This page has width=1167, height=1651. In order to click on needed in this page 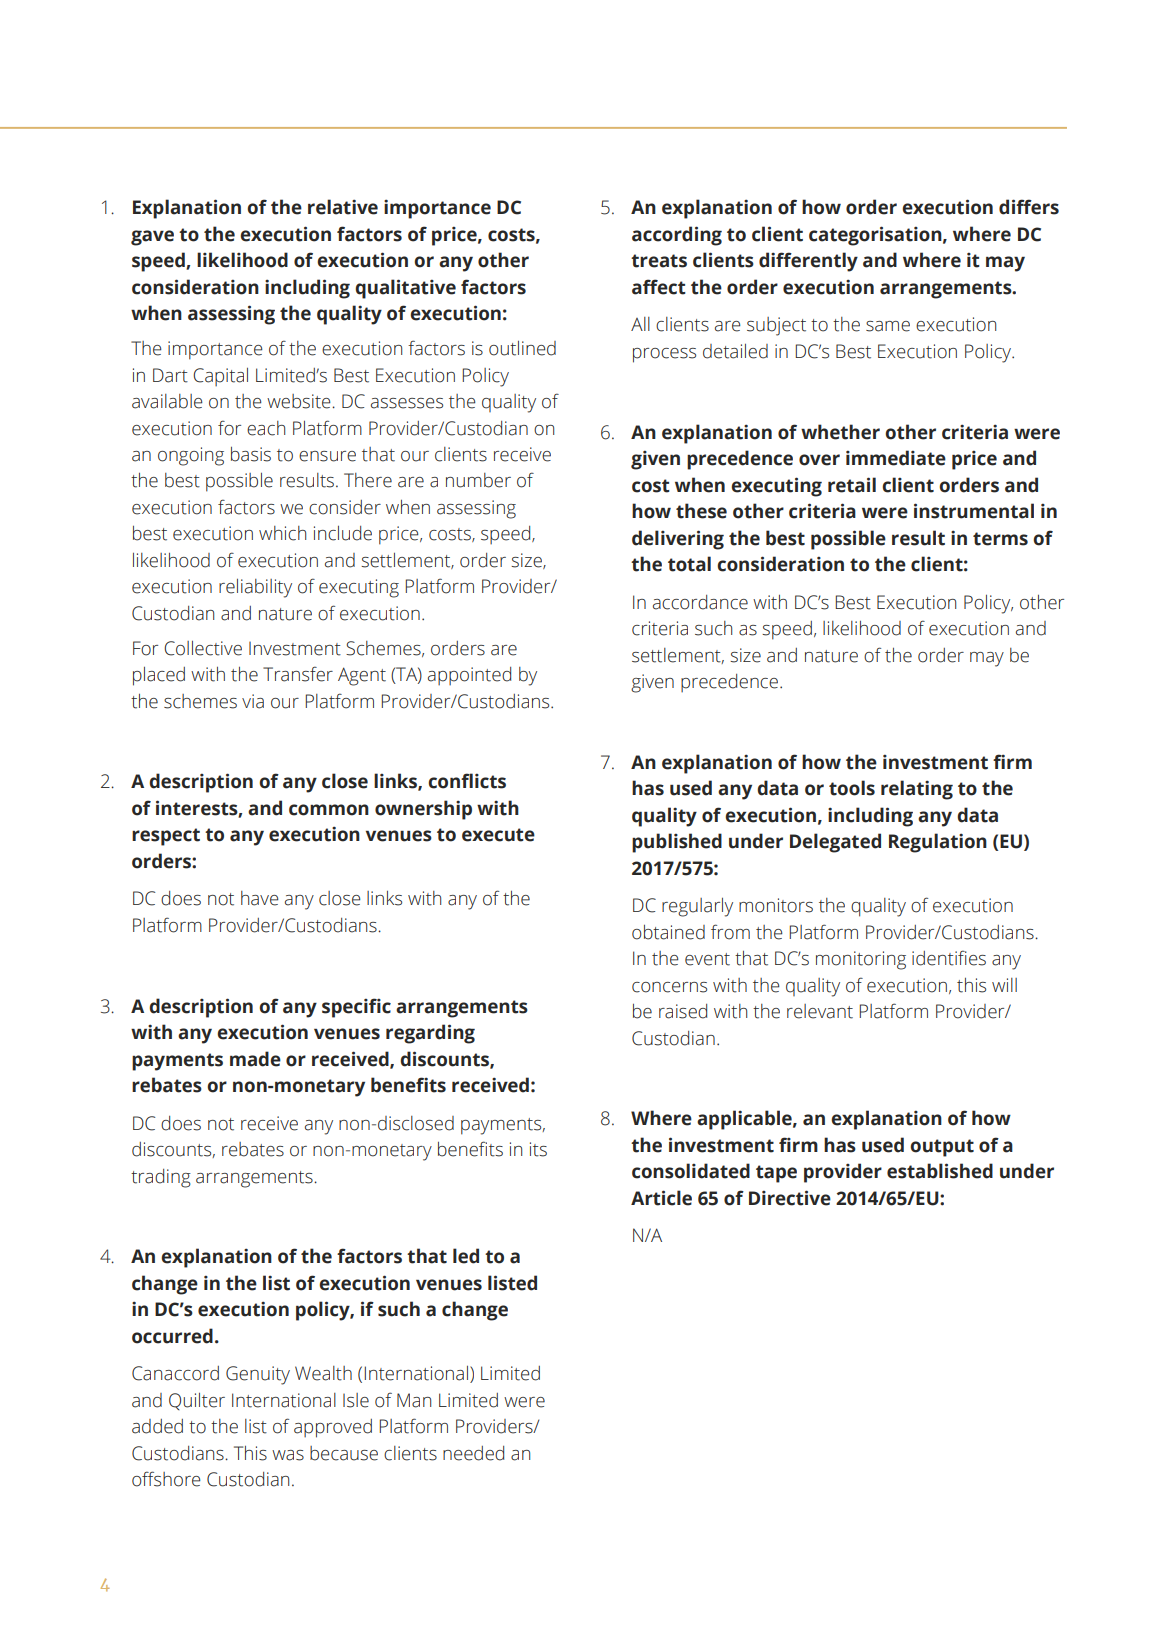, I will do `click(473, 1453)`.
